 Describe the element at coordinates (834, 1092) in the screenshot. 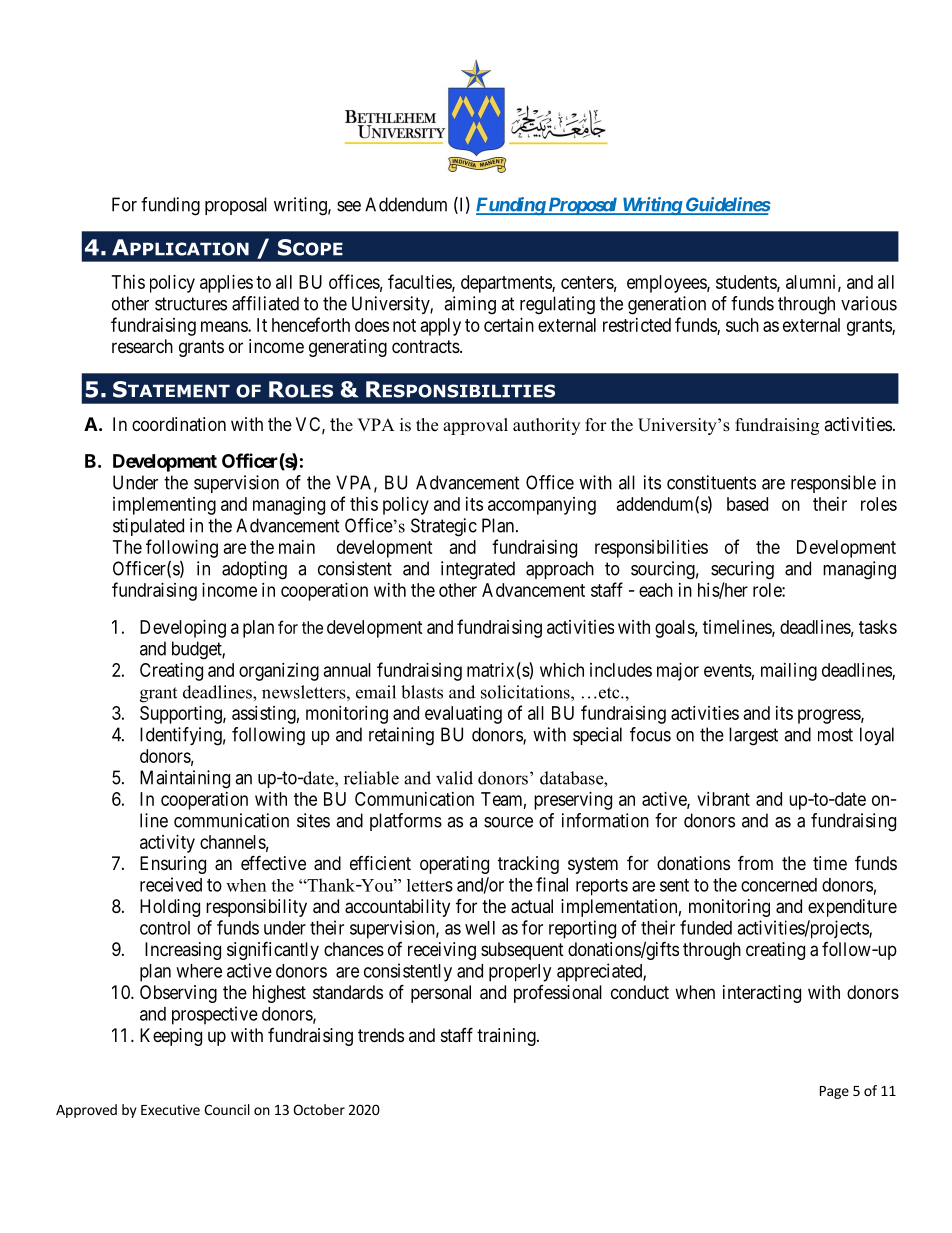

I see `Page` at that location.
